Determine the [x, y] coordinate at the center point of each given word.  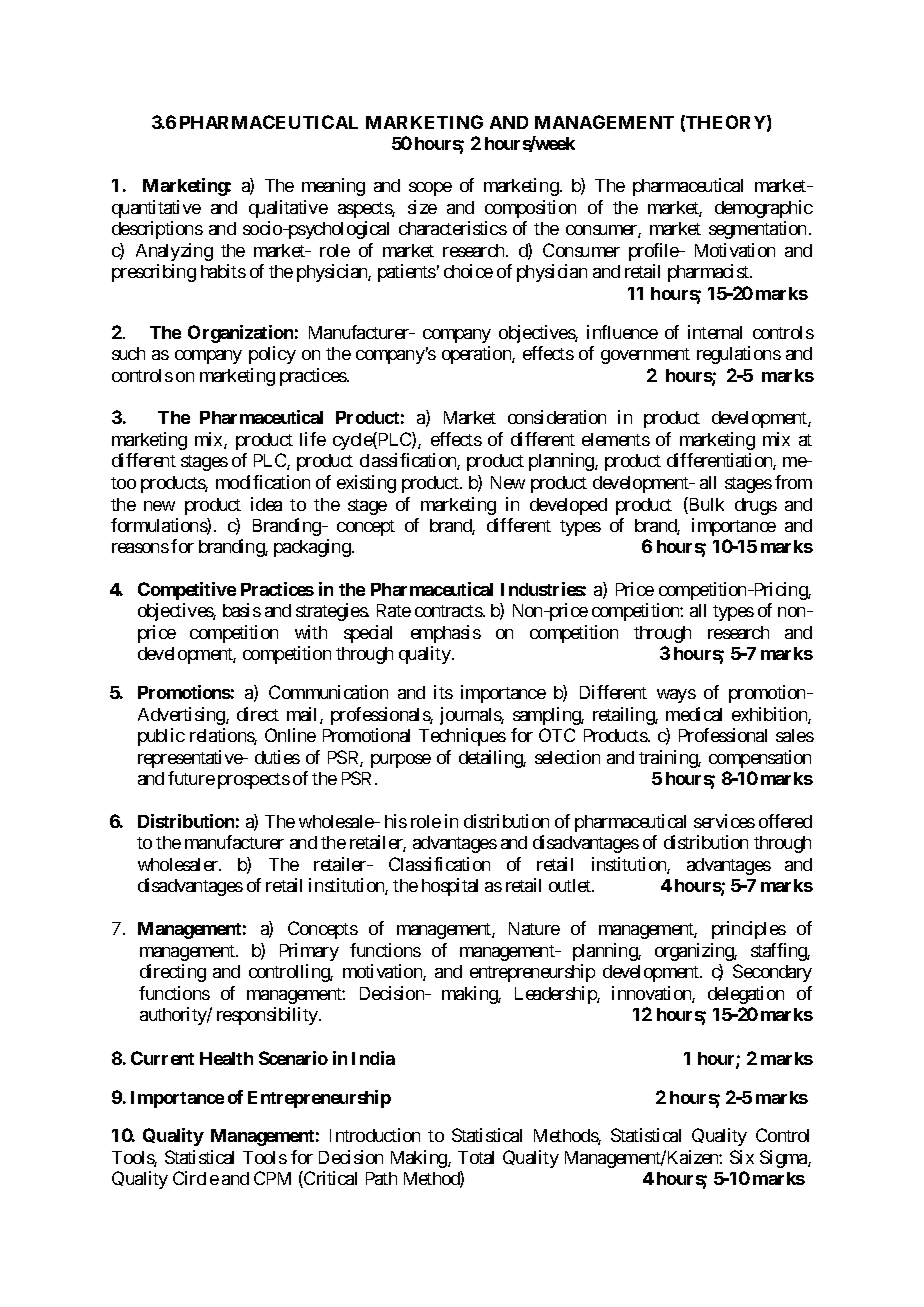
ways [676, 696]
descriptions [157, 230]
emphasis [446, 634]
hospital [450, 887]
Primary [309, 952]
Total [476, 1157]
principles [749, 930]
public [161, 737]
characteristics [453, 228]
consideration [557, 417]
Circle [196, 1178]
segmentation [757, 230]
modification [263, 482]
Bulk [705, 505]
